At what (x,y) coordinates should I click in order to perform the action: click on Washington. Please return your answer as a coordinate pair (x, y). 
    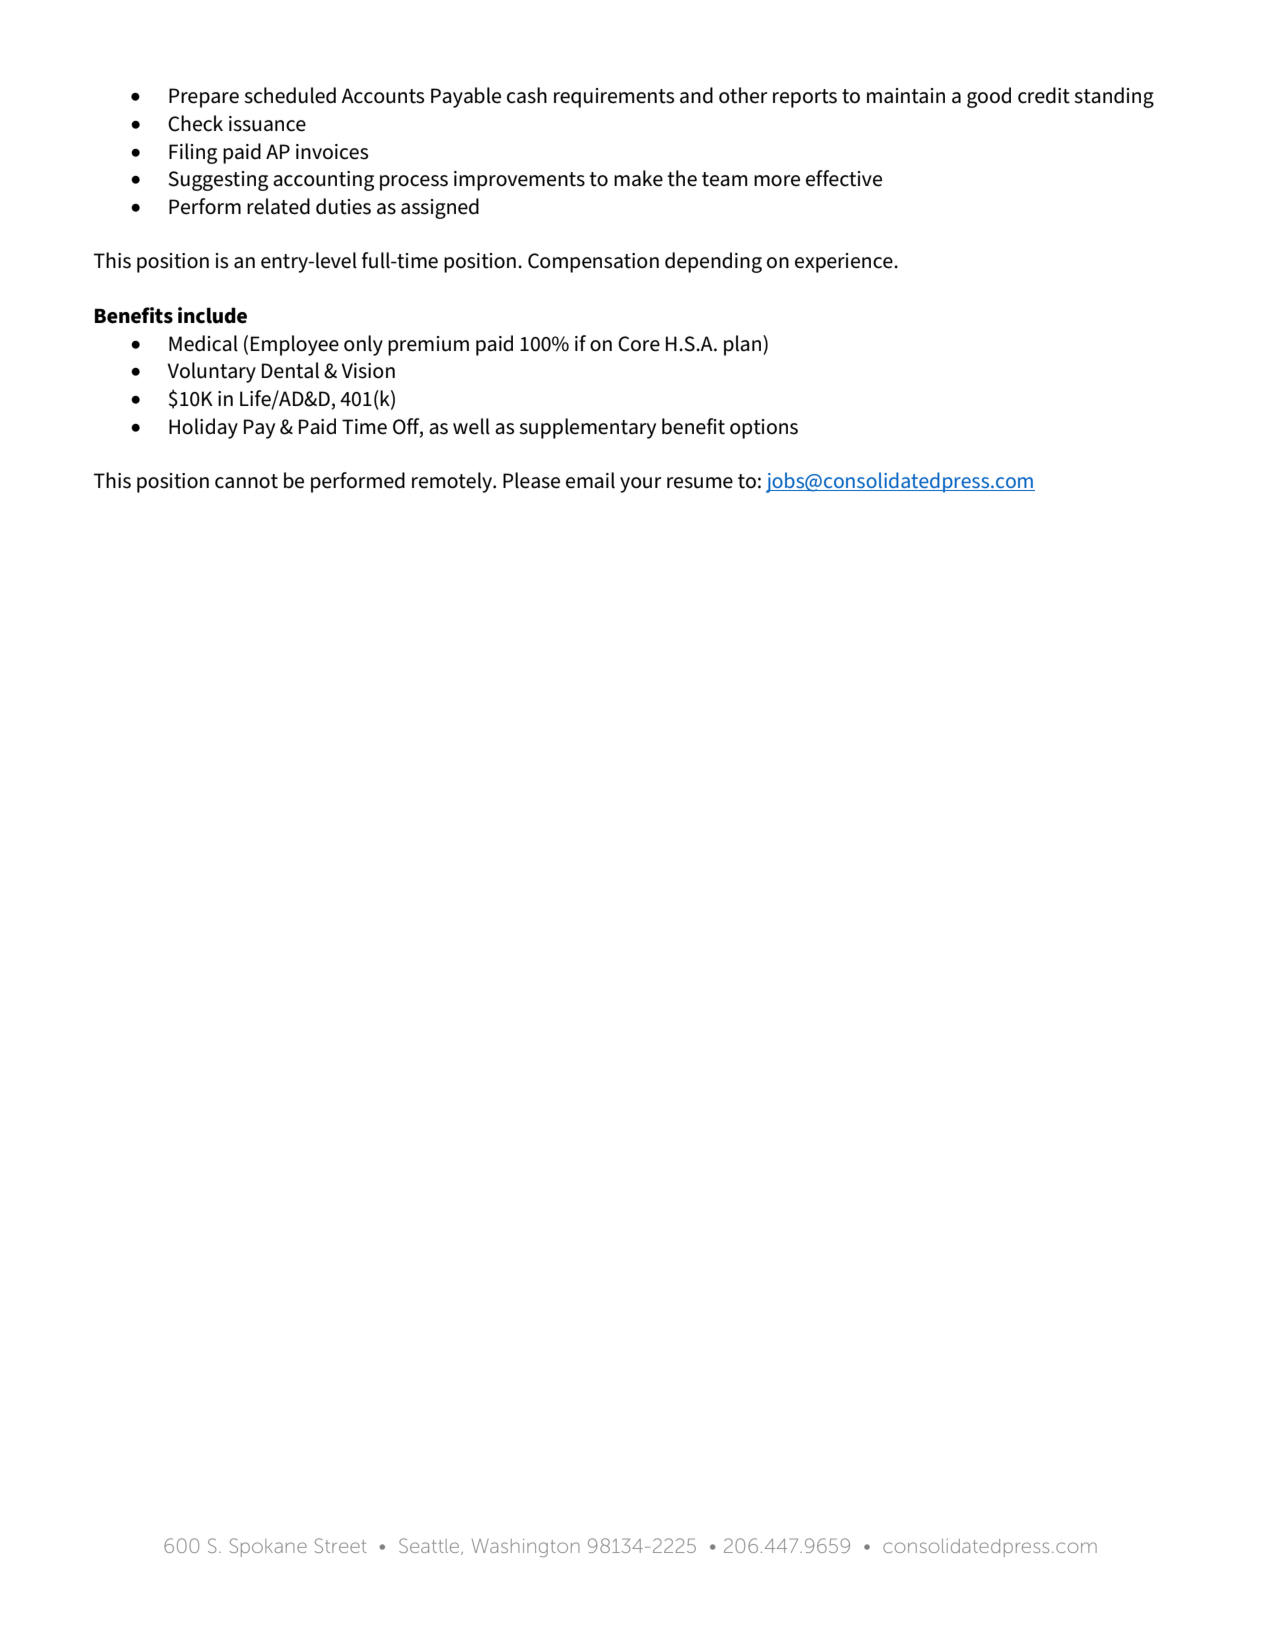
    Looking at the image, I should click on (526, 1548).
